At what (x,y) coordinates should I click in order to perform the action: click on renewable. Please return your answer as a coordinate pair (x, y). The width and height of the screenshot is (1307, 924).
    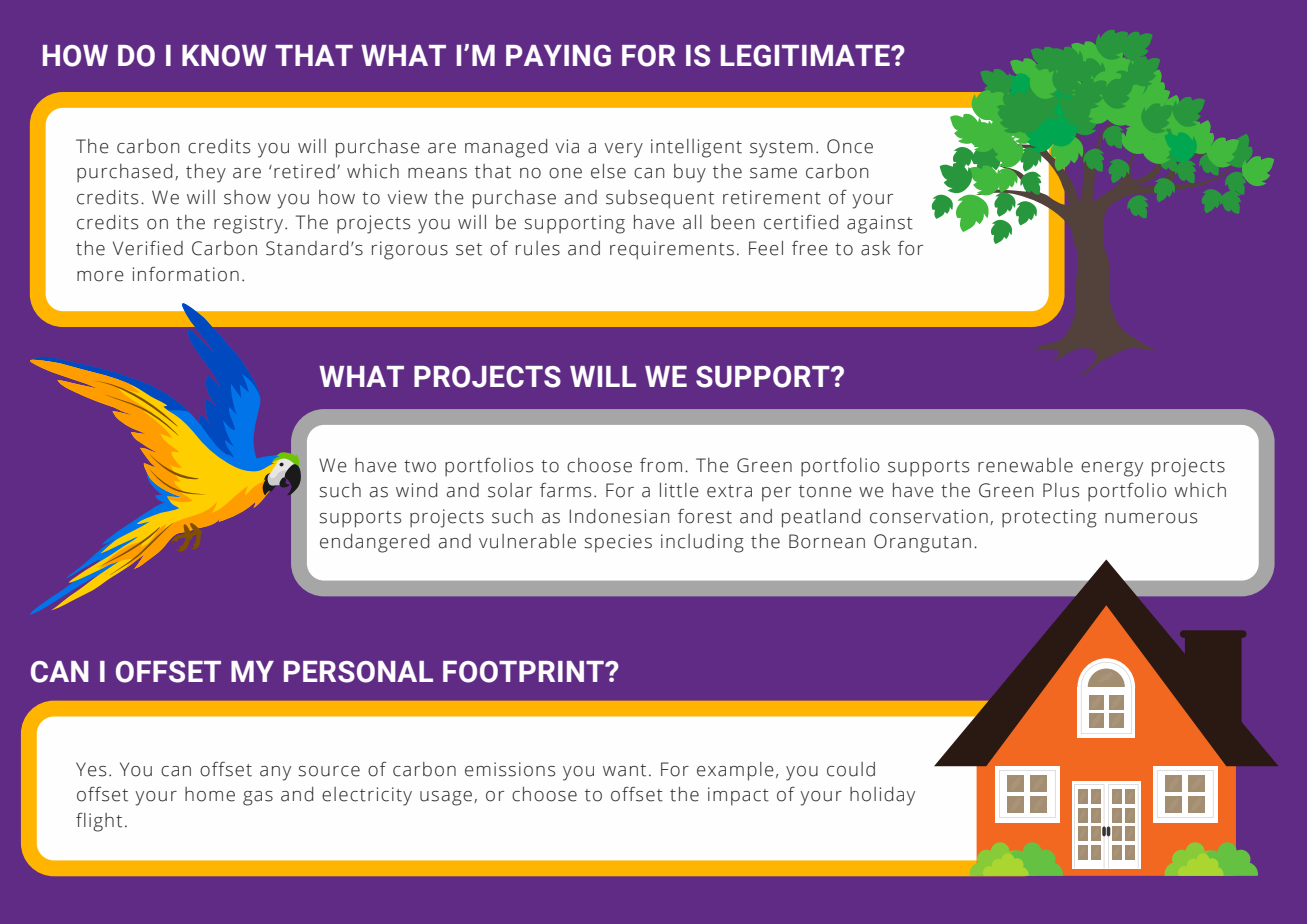
    Looking at the image, I should click on (1025, 465).
